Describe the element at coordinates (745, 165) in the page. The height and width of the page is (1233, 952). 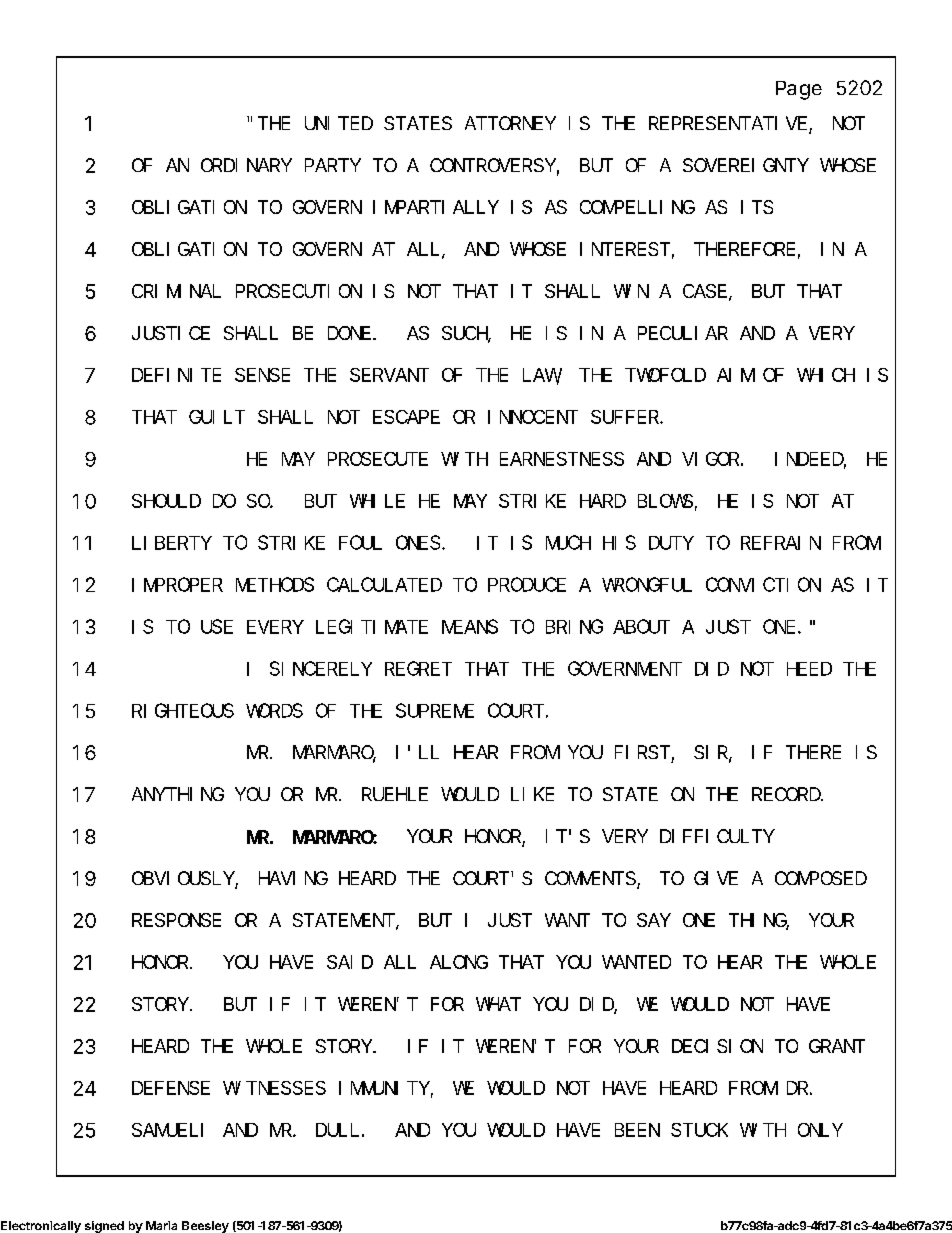
I see `SOVEREIGNTY` at that location.
